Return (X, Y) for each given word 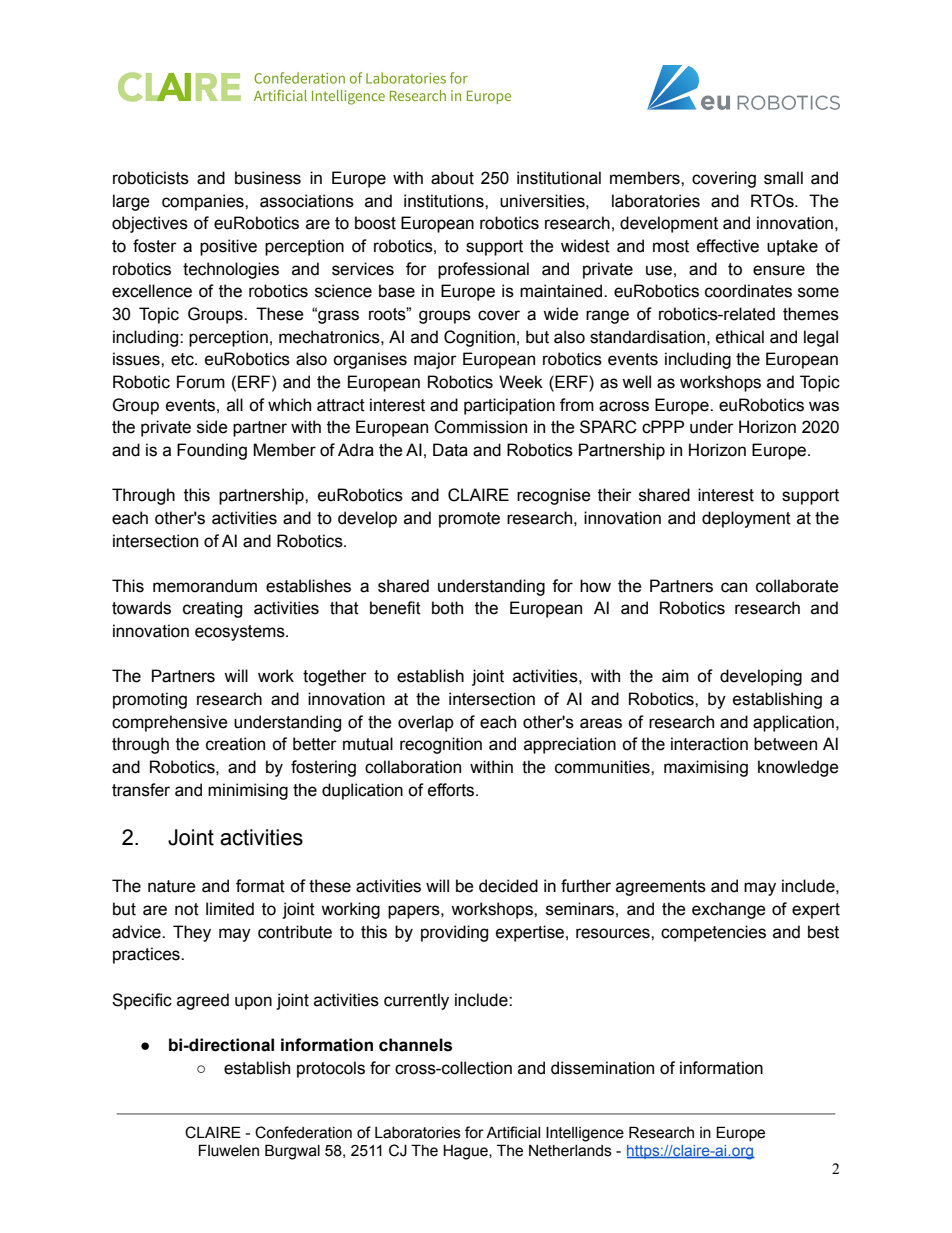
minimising (248, 791)
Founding (212, 451)
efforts (452, 790)
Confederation (303, 1132)
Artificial (513, 1132)
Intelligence (585, 1134)
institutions (445, 201)
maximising (706, 768)
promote (469, 520)
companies (204, 202)
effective (728, 246)
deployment (746, 519)
